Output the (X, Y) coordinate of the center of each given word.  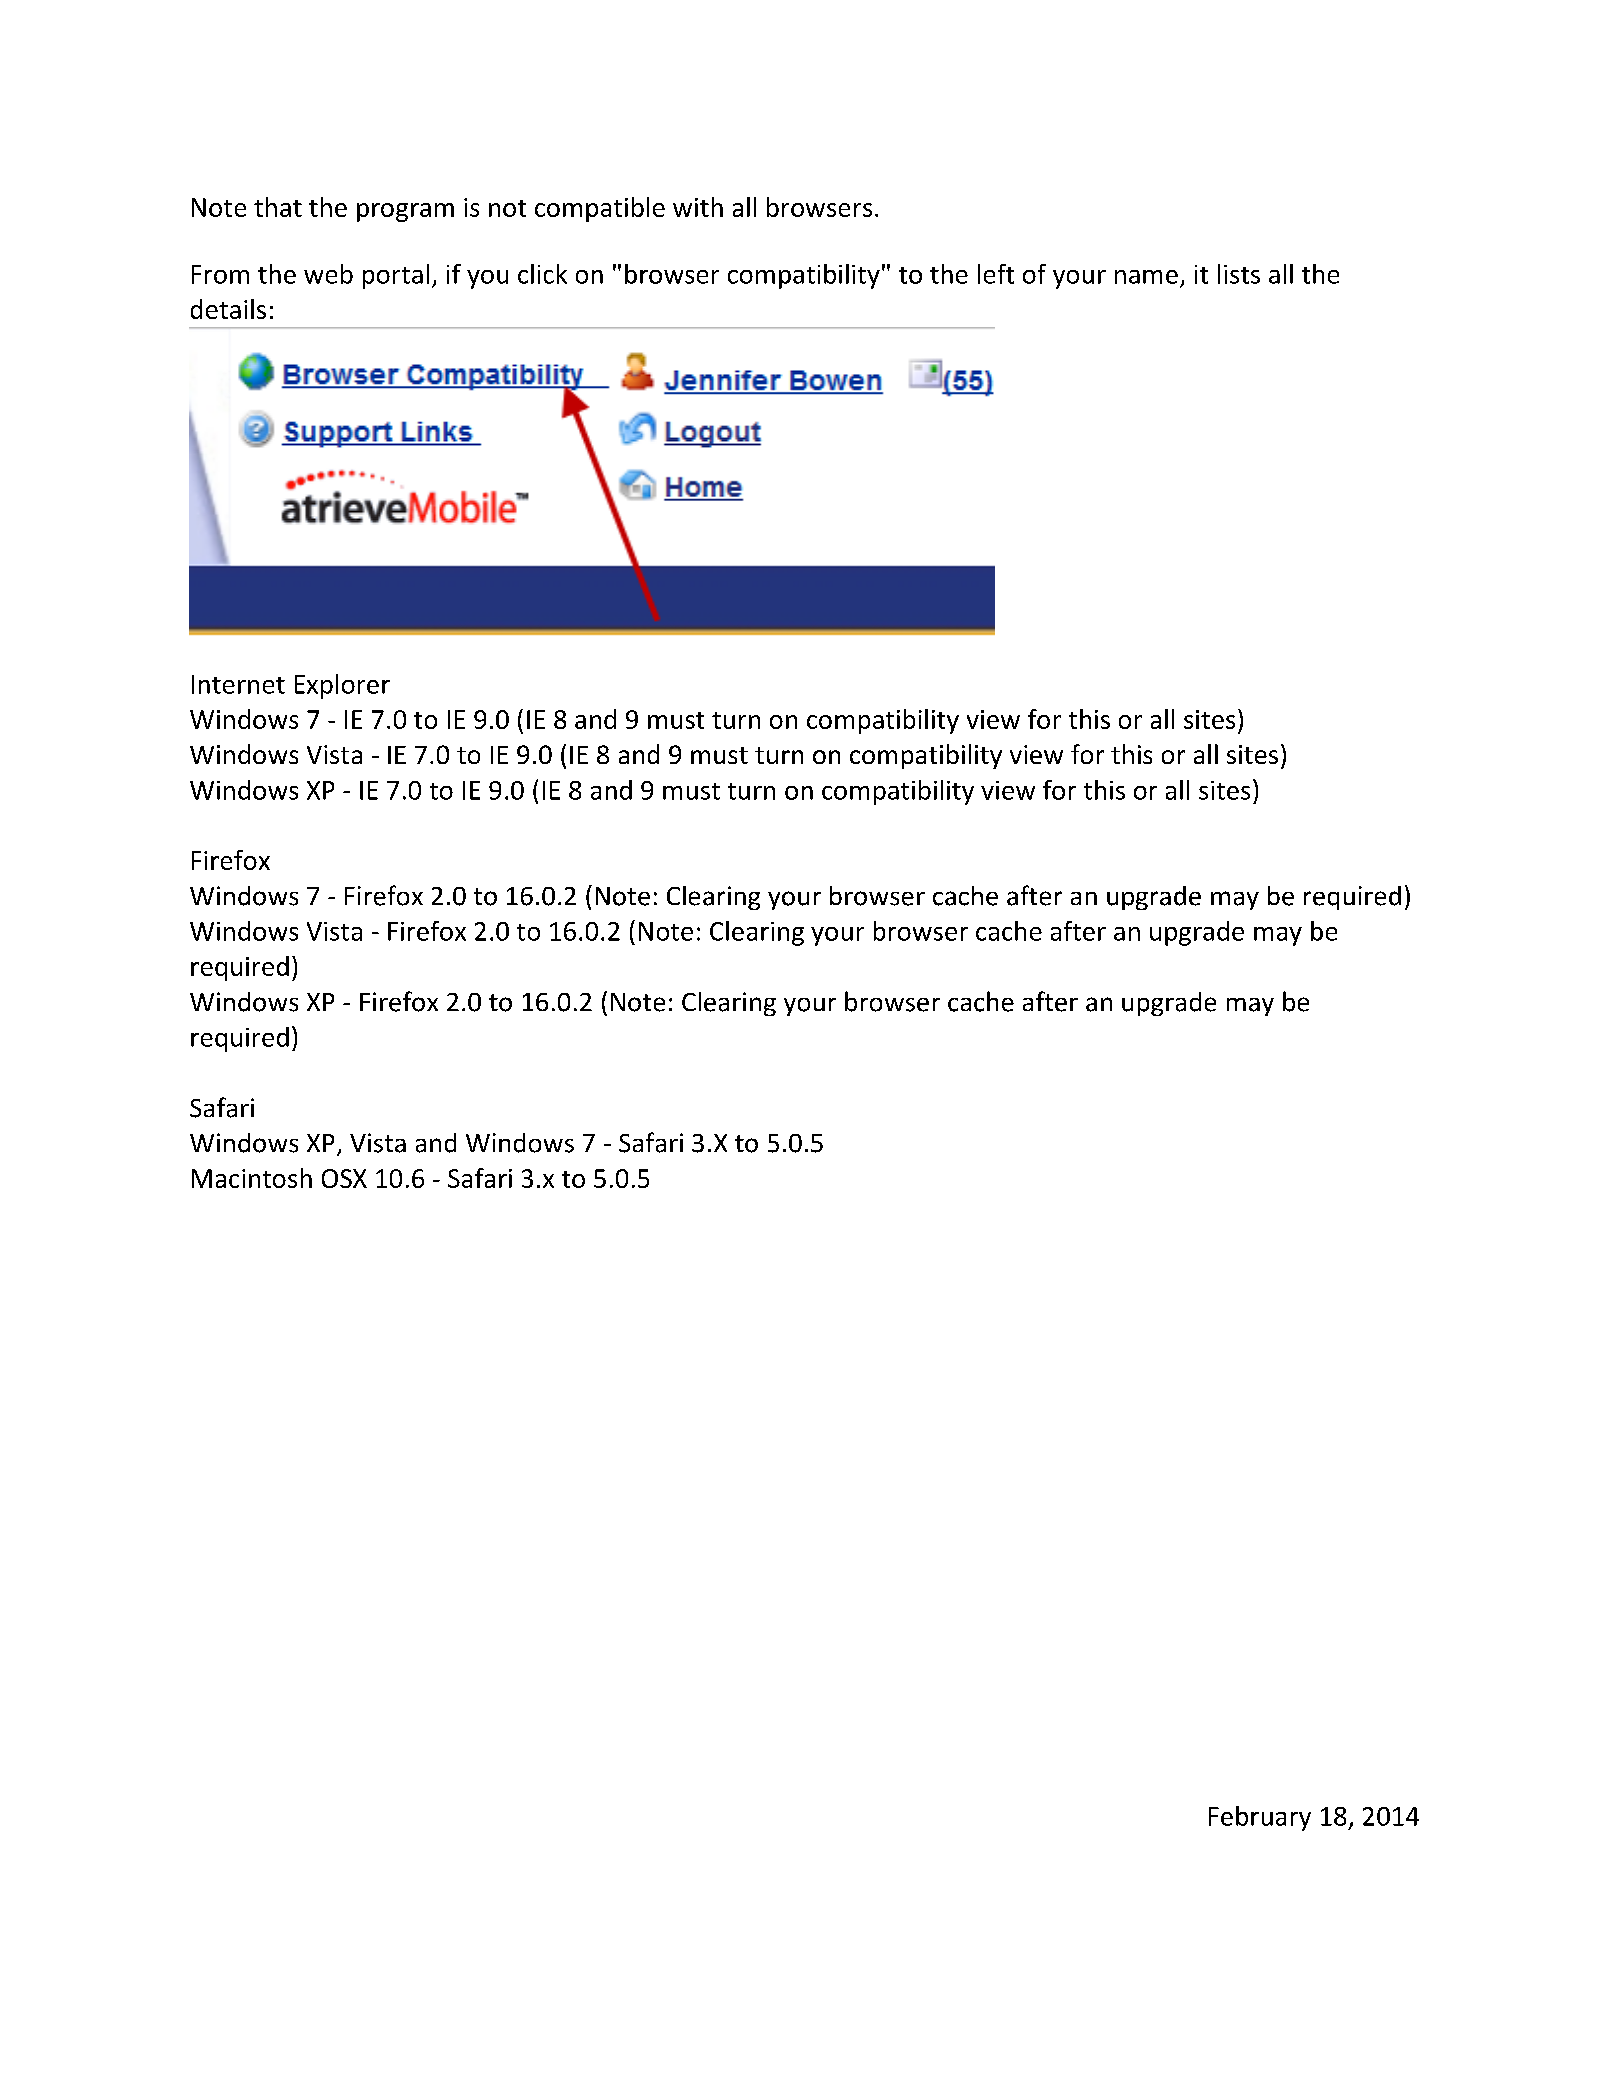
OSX (344, 1178)
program (405, 212)
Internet (238, 684)
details (228, 309)
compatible (600, 209)
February (1260, 1818)
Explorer (342, 686)
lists (1239, 274)
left (996, 274)
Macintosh (252, 1178)
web (328, 274)
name (1146, 277)
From (220, 274)
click (542, 274)
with (698, 207)
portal (396, 276)
